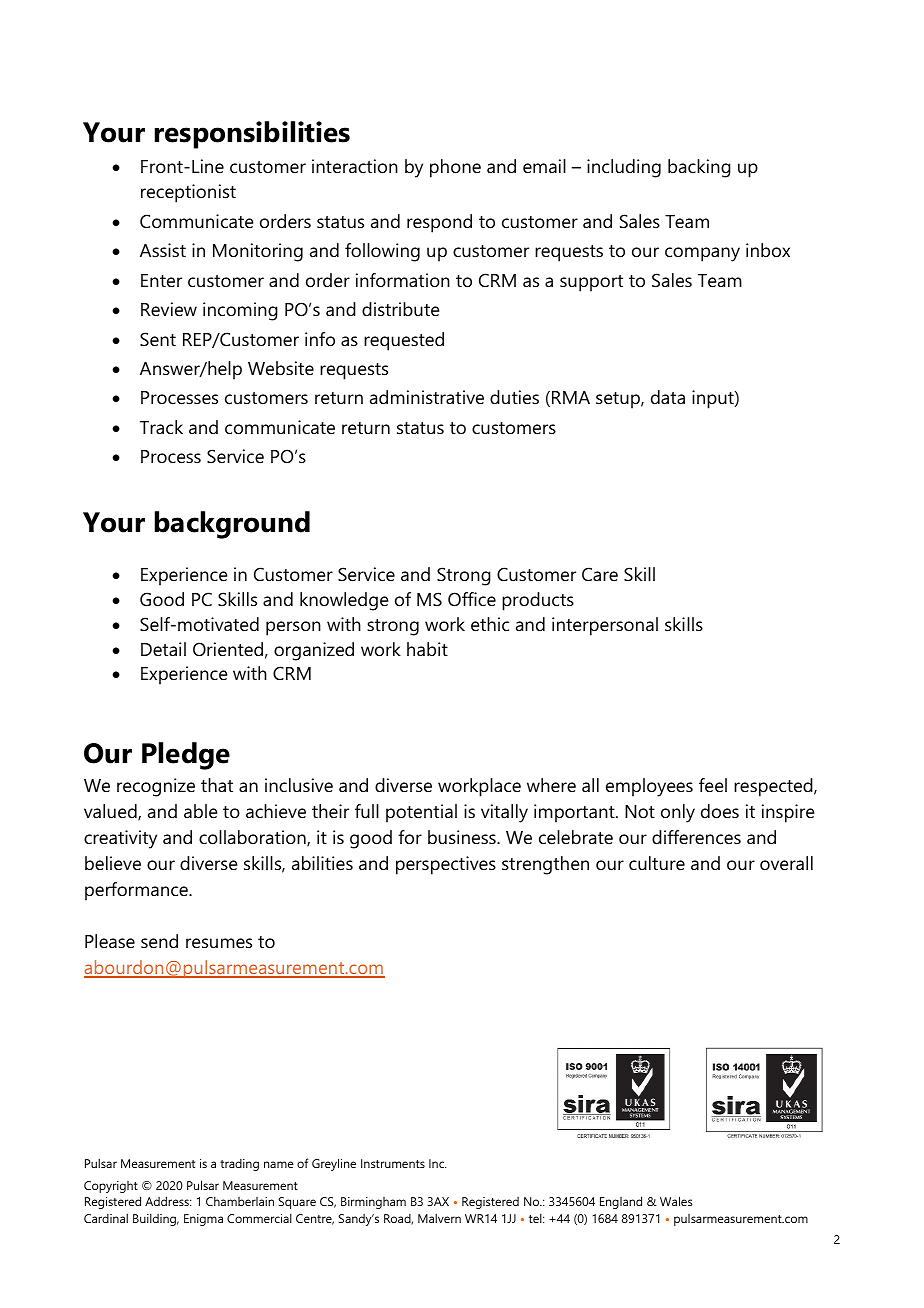 Image resolution: width=924 pixels, height=1308 pixels. Describe the element at coordinates (188, 193) in the screenshot. I see `receptionist` at that location.
